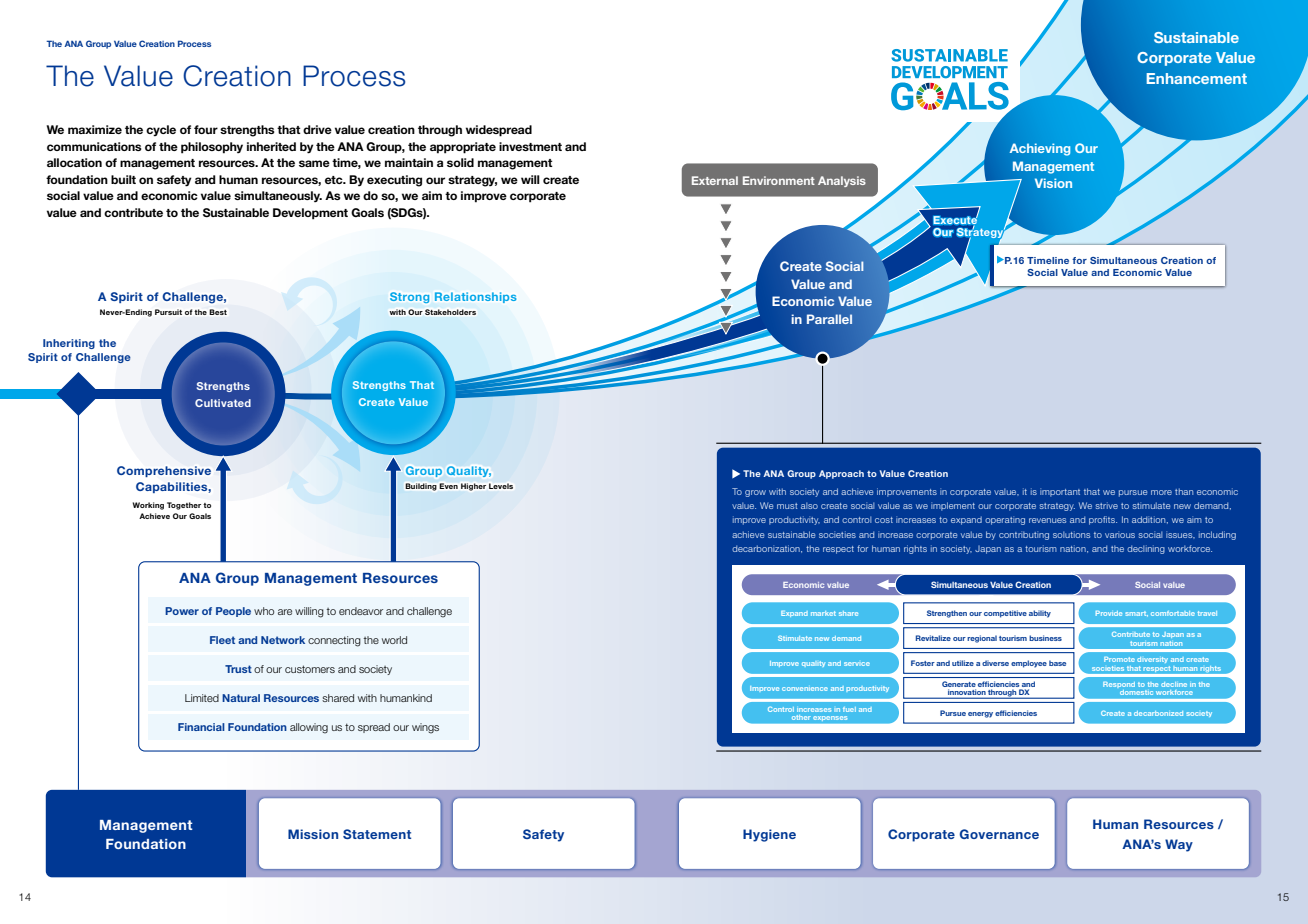 The width and height of the image is (1308, 924). What do you see at coordinates (164, 471) in the image?
I see `Comprehensive` at bounding box center [164, 471].
